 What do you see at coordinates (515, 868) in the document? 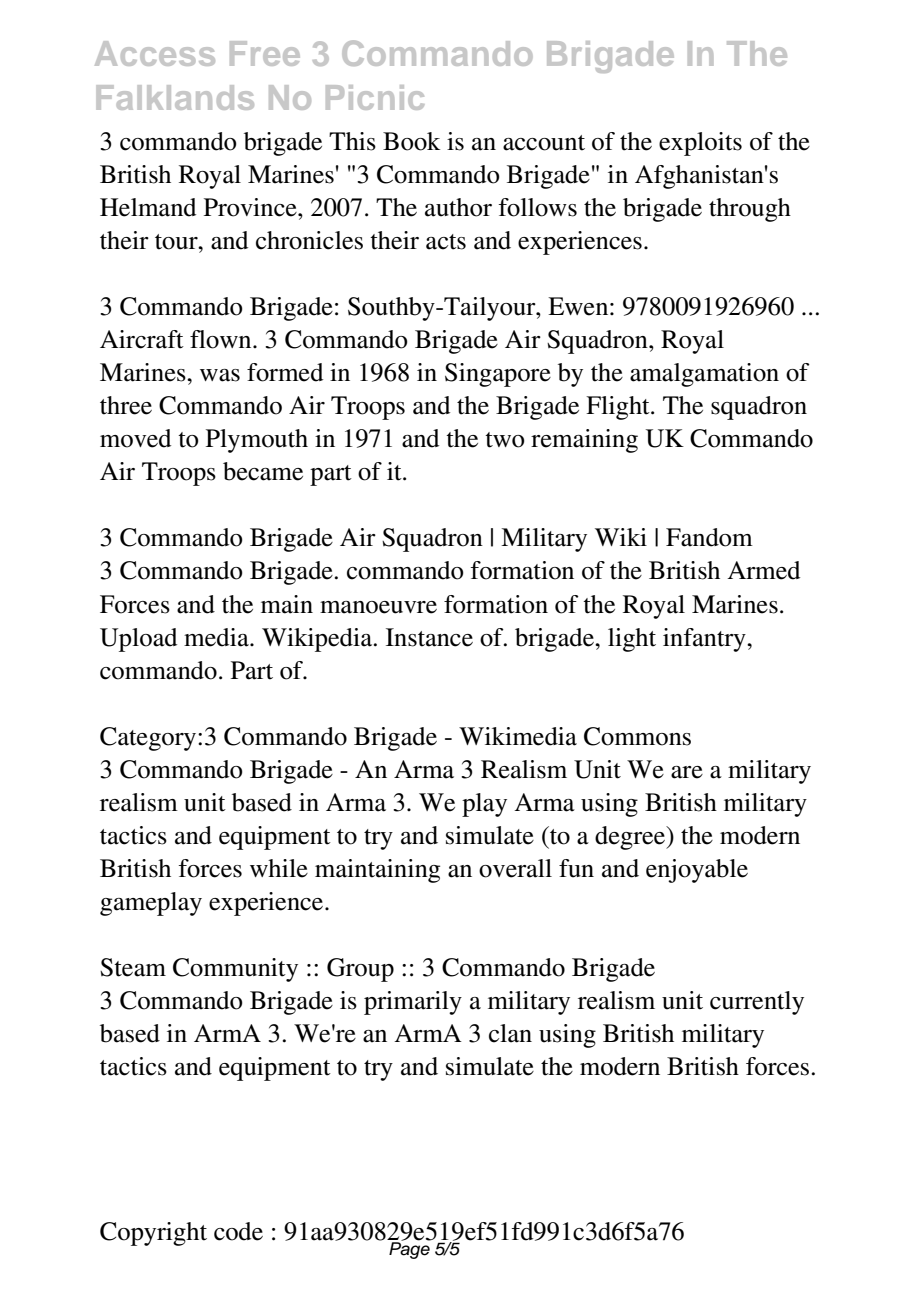
I see `overall` at bounding box center [515, 868].
